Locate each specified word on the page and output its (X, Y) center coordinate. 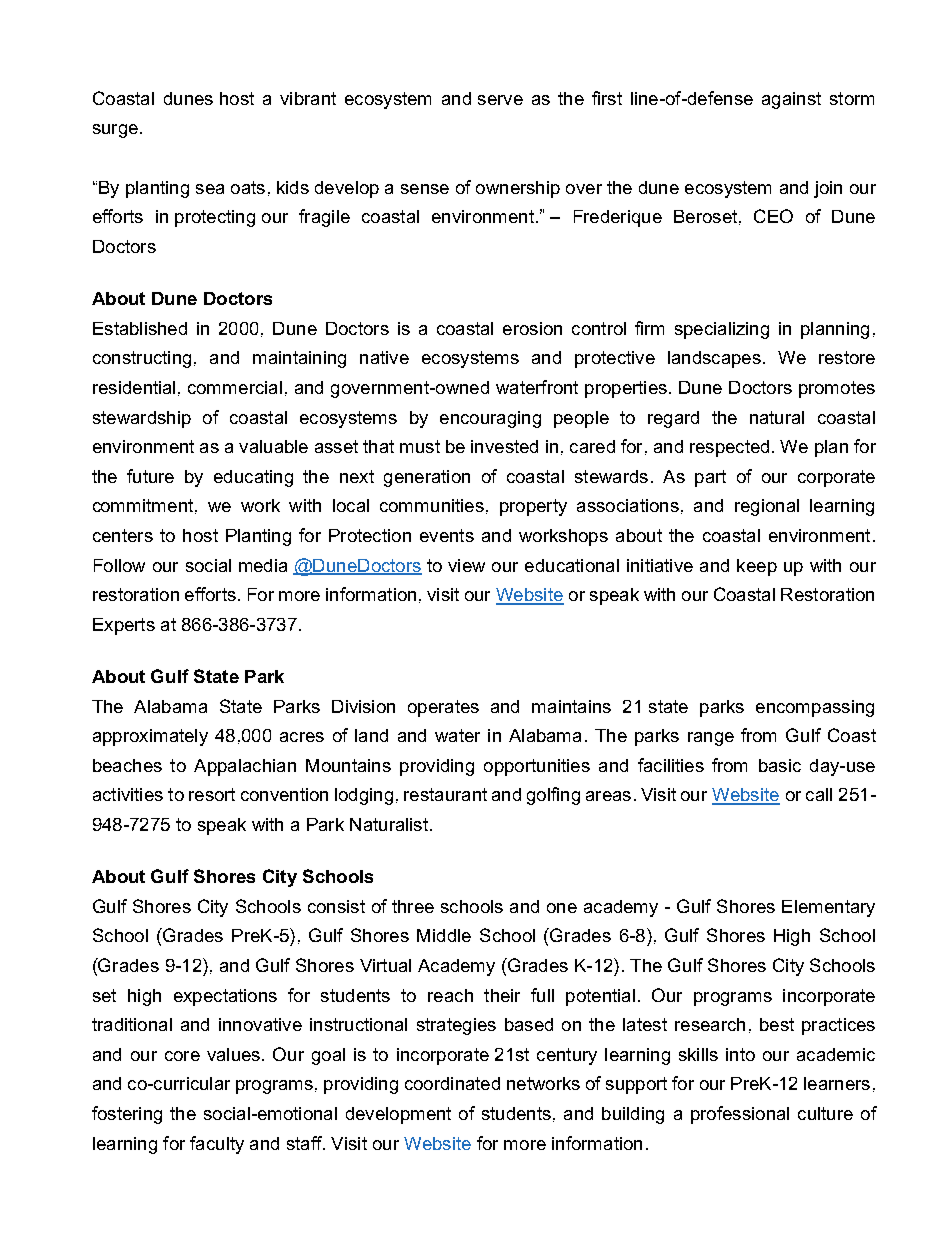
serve (500, 100)
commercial (235, 387)
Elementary (828, 908)
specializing (722, 330)
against (791, 100)
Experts (124, 626)
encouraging (490, 419)
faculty (217, 1145)
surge (115, 131)
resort (212, 794)
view (466, 565)
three (413, 906)
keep (757, 567)
